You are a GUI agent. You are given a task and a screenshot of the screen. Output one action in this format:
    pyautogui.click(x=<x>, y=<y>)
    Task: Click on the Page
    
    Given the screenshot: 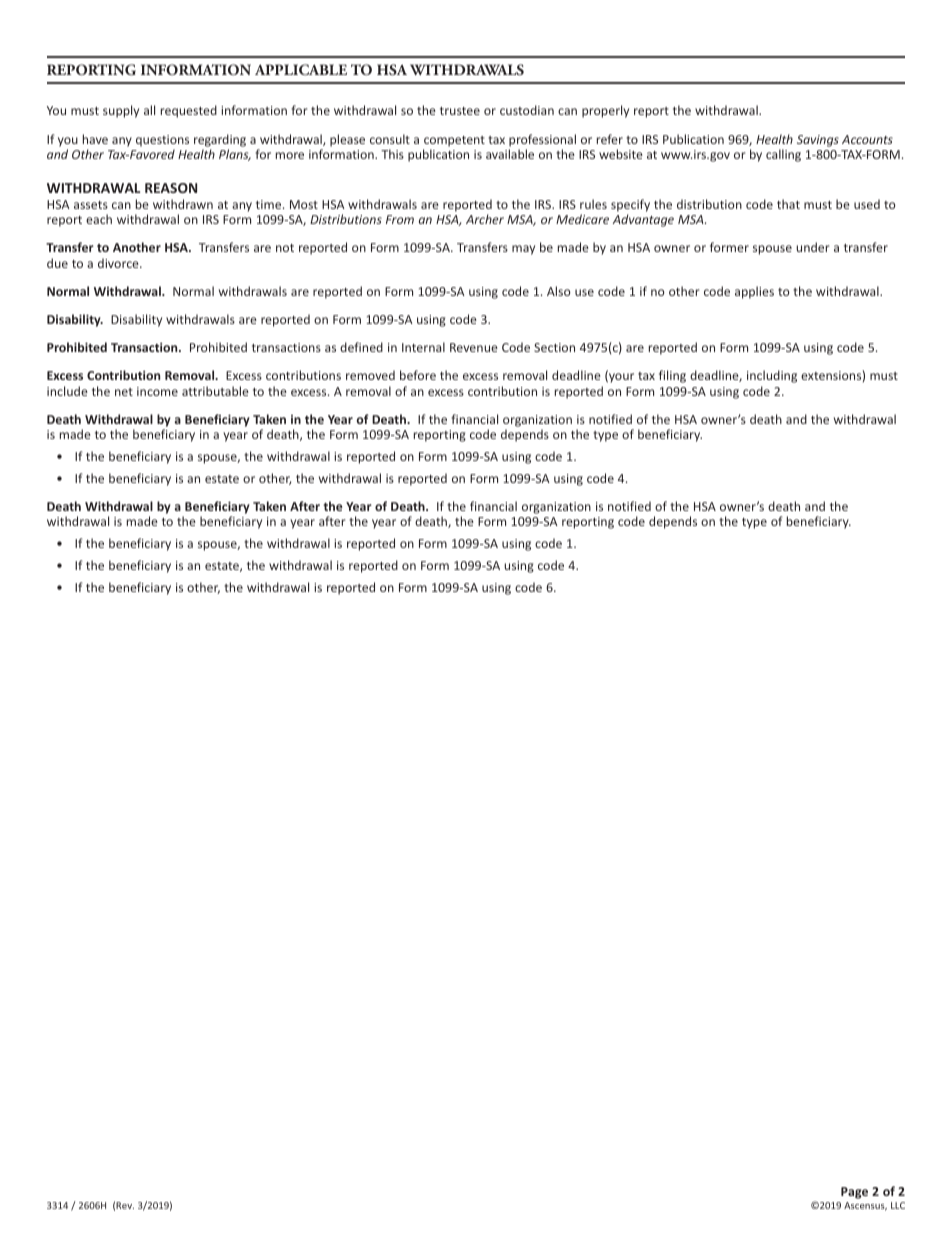 What is the action you would take?
    pyautogui.click(x=854, y=1193)
